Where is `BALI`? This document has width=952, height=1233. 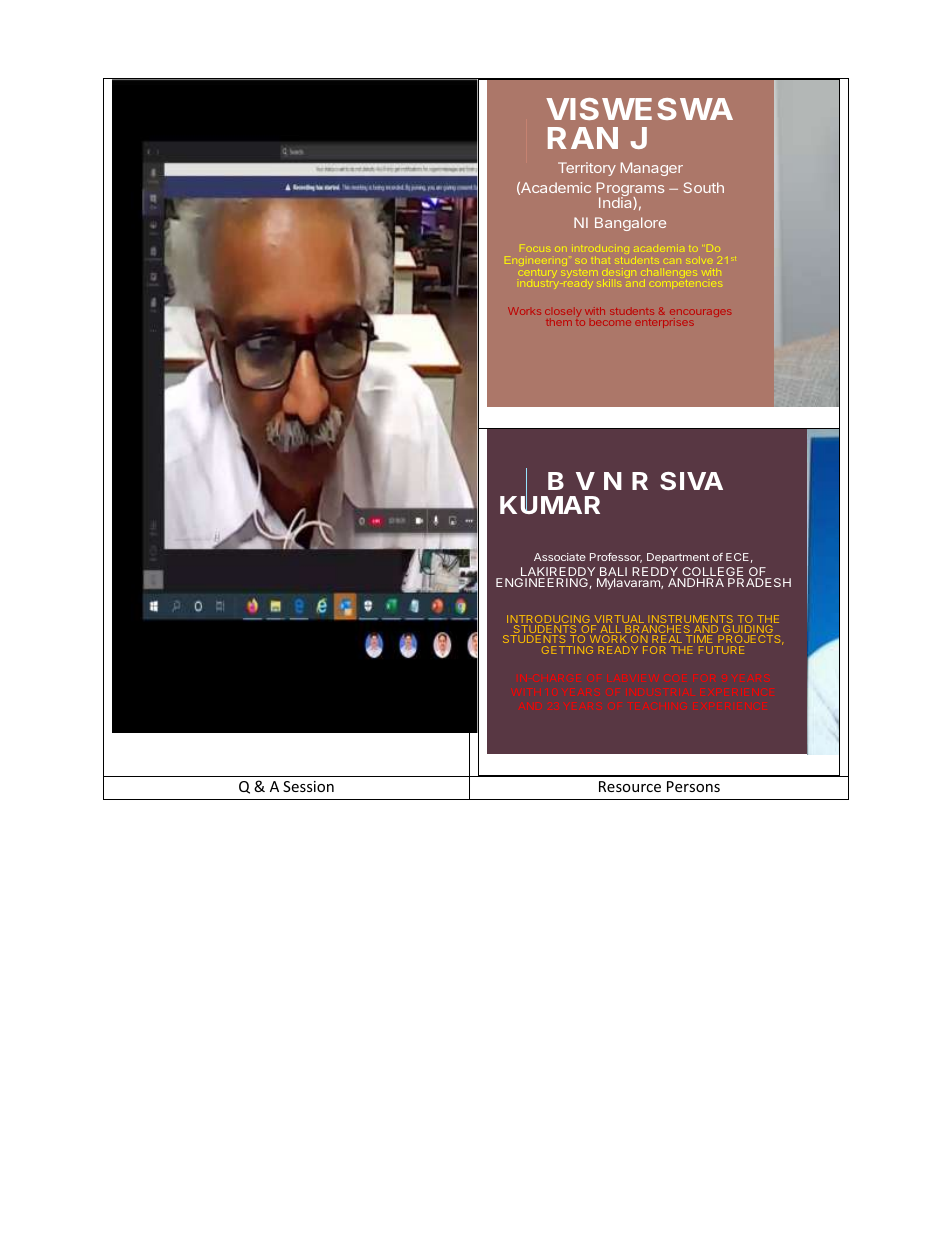 BALI is located at coordinates (612, 573).
